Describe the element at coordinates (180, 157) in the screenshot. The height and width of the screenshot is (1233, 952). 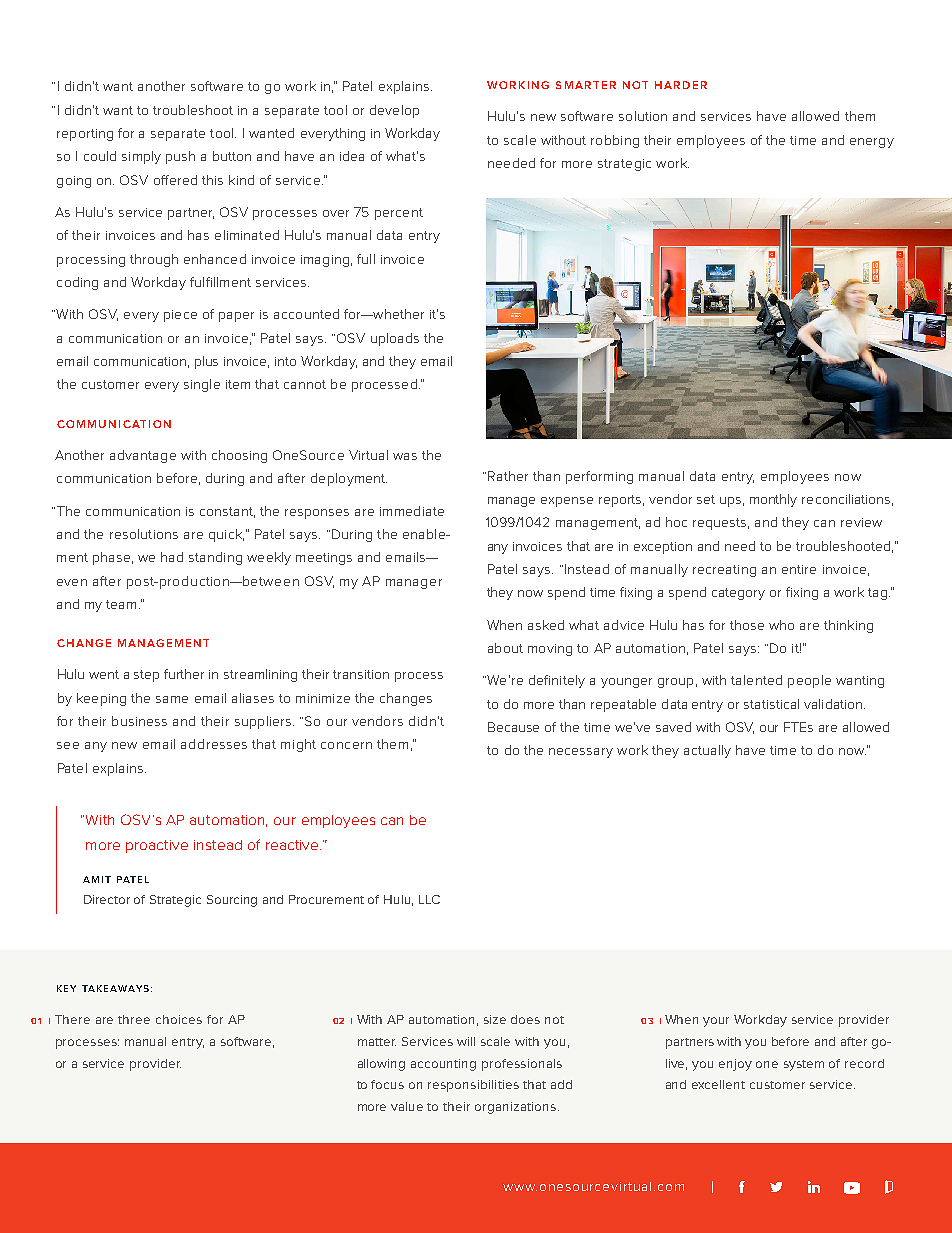
I see `push` at that location.
